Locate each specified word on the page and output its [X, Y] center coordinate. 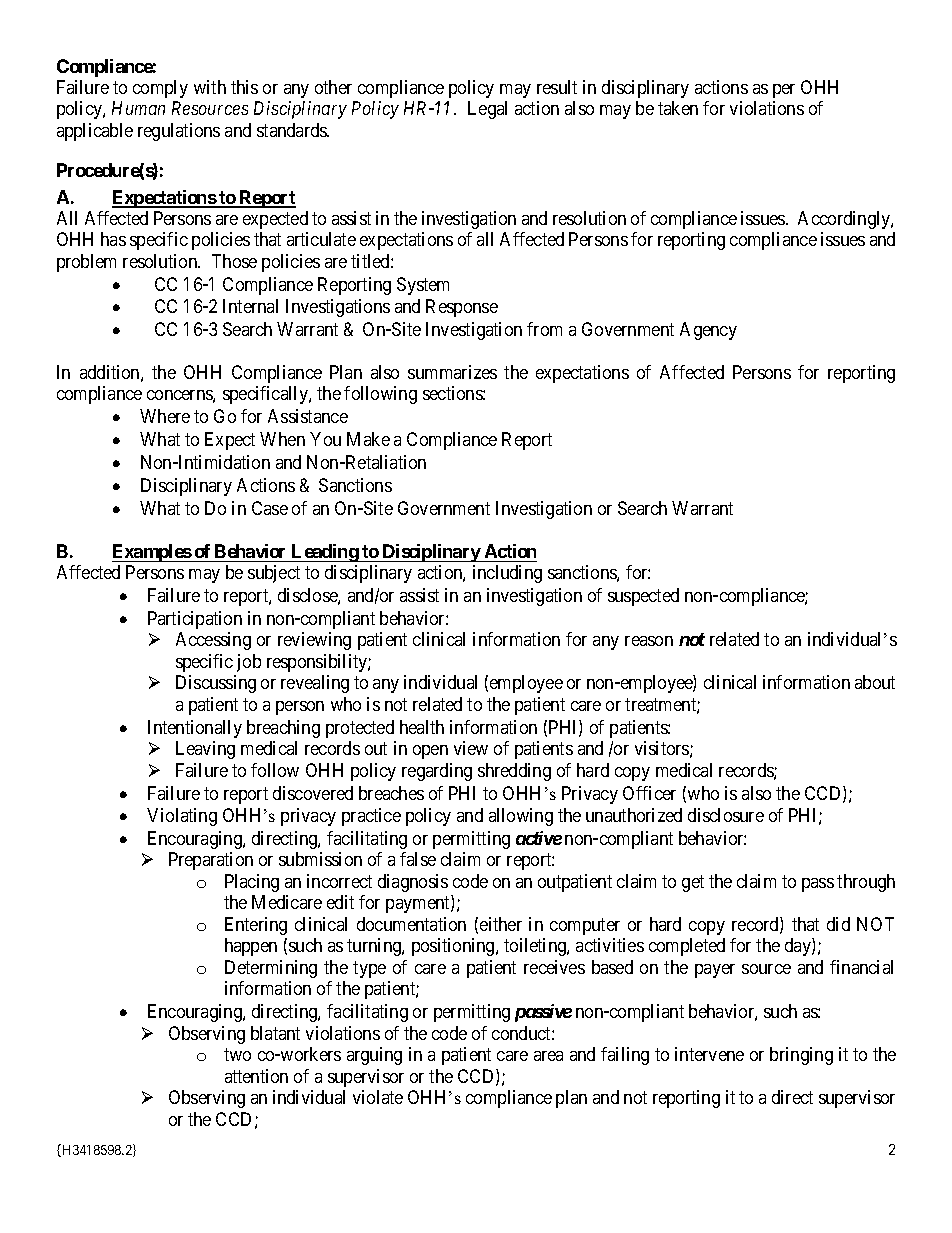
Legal [487, 110]
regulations [179, 132]
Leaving [205, 750]
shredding [514, 772]
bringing [801, 1056]
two [237, 1054]
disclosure [726, 815]
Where [165, 416]
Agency [708, 331]
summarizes [452, 372]
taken [678, 108]
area [548, 1056]
